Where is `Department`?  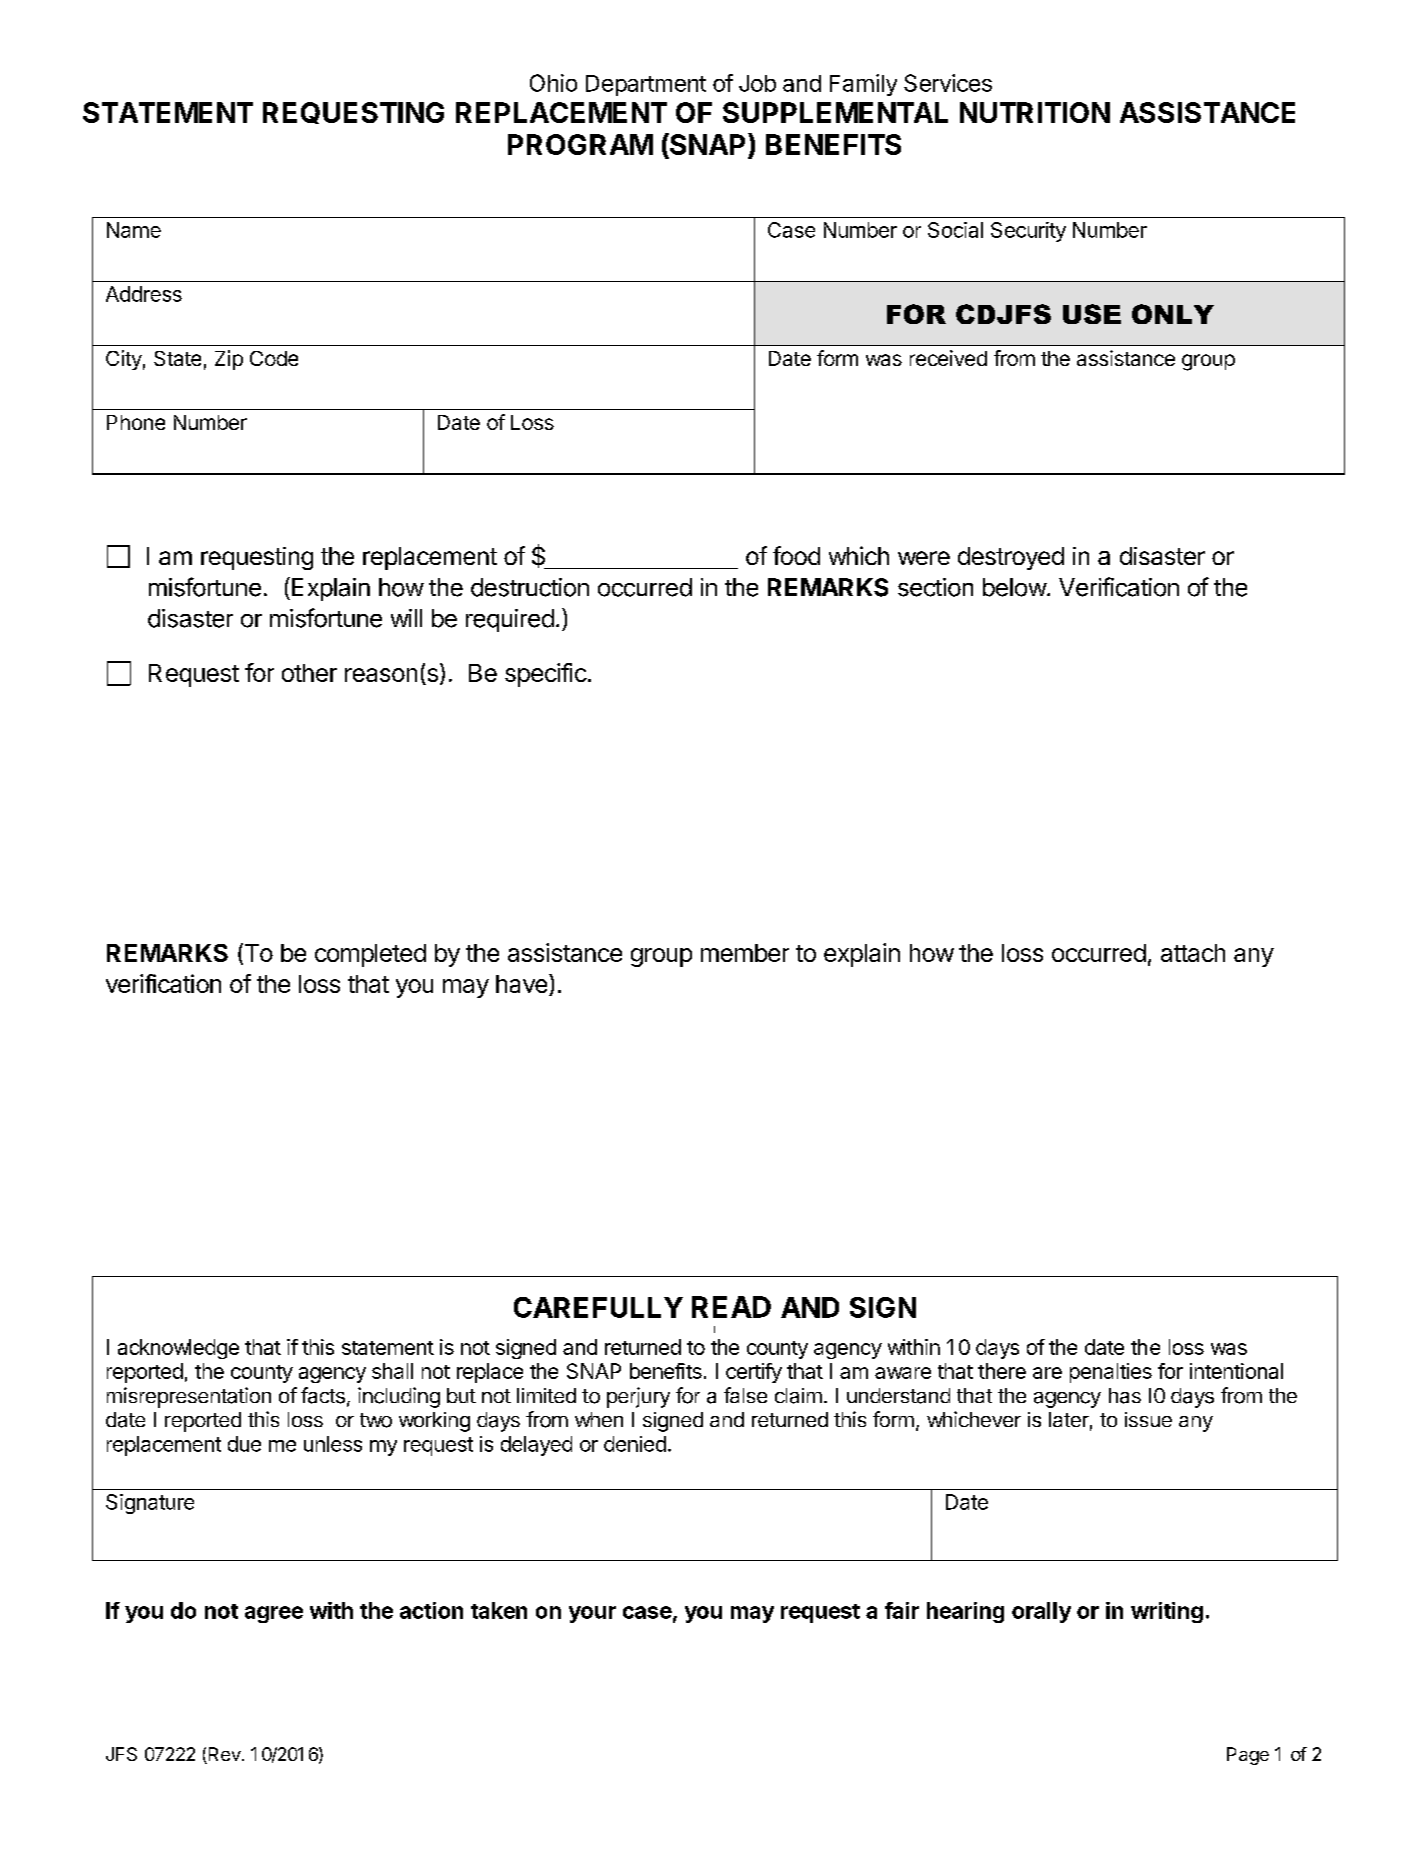 Department is located at coordinates (646, 85).
